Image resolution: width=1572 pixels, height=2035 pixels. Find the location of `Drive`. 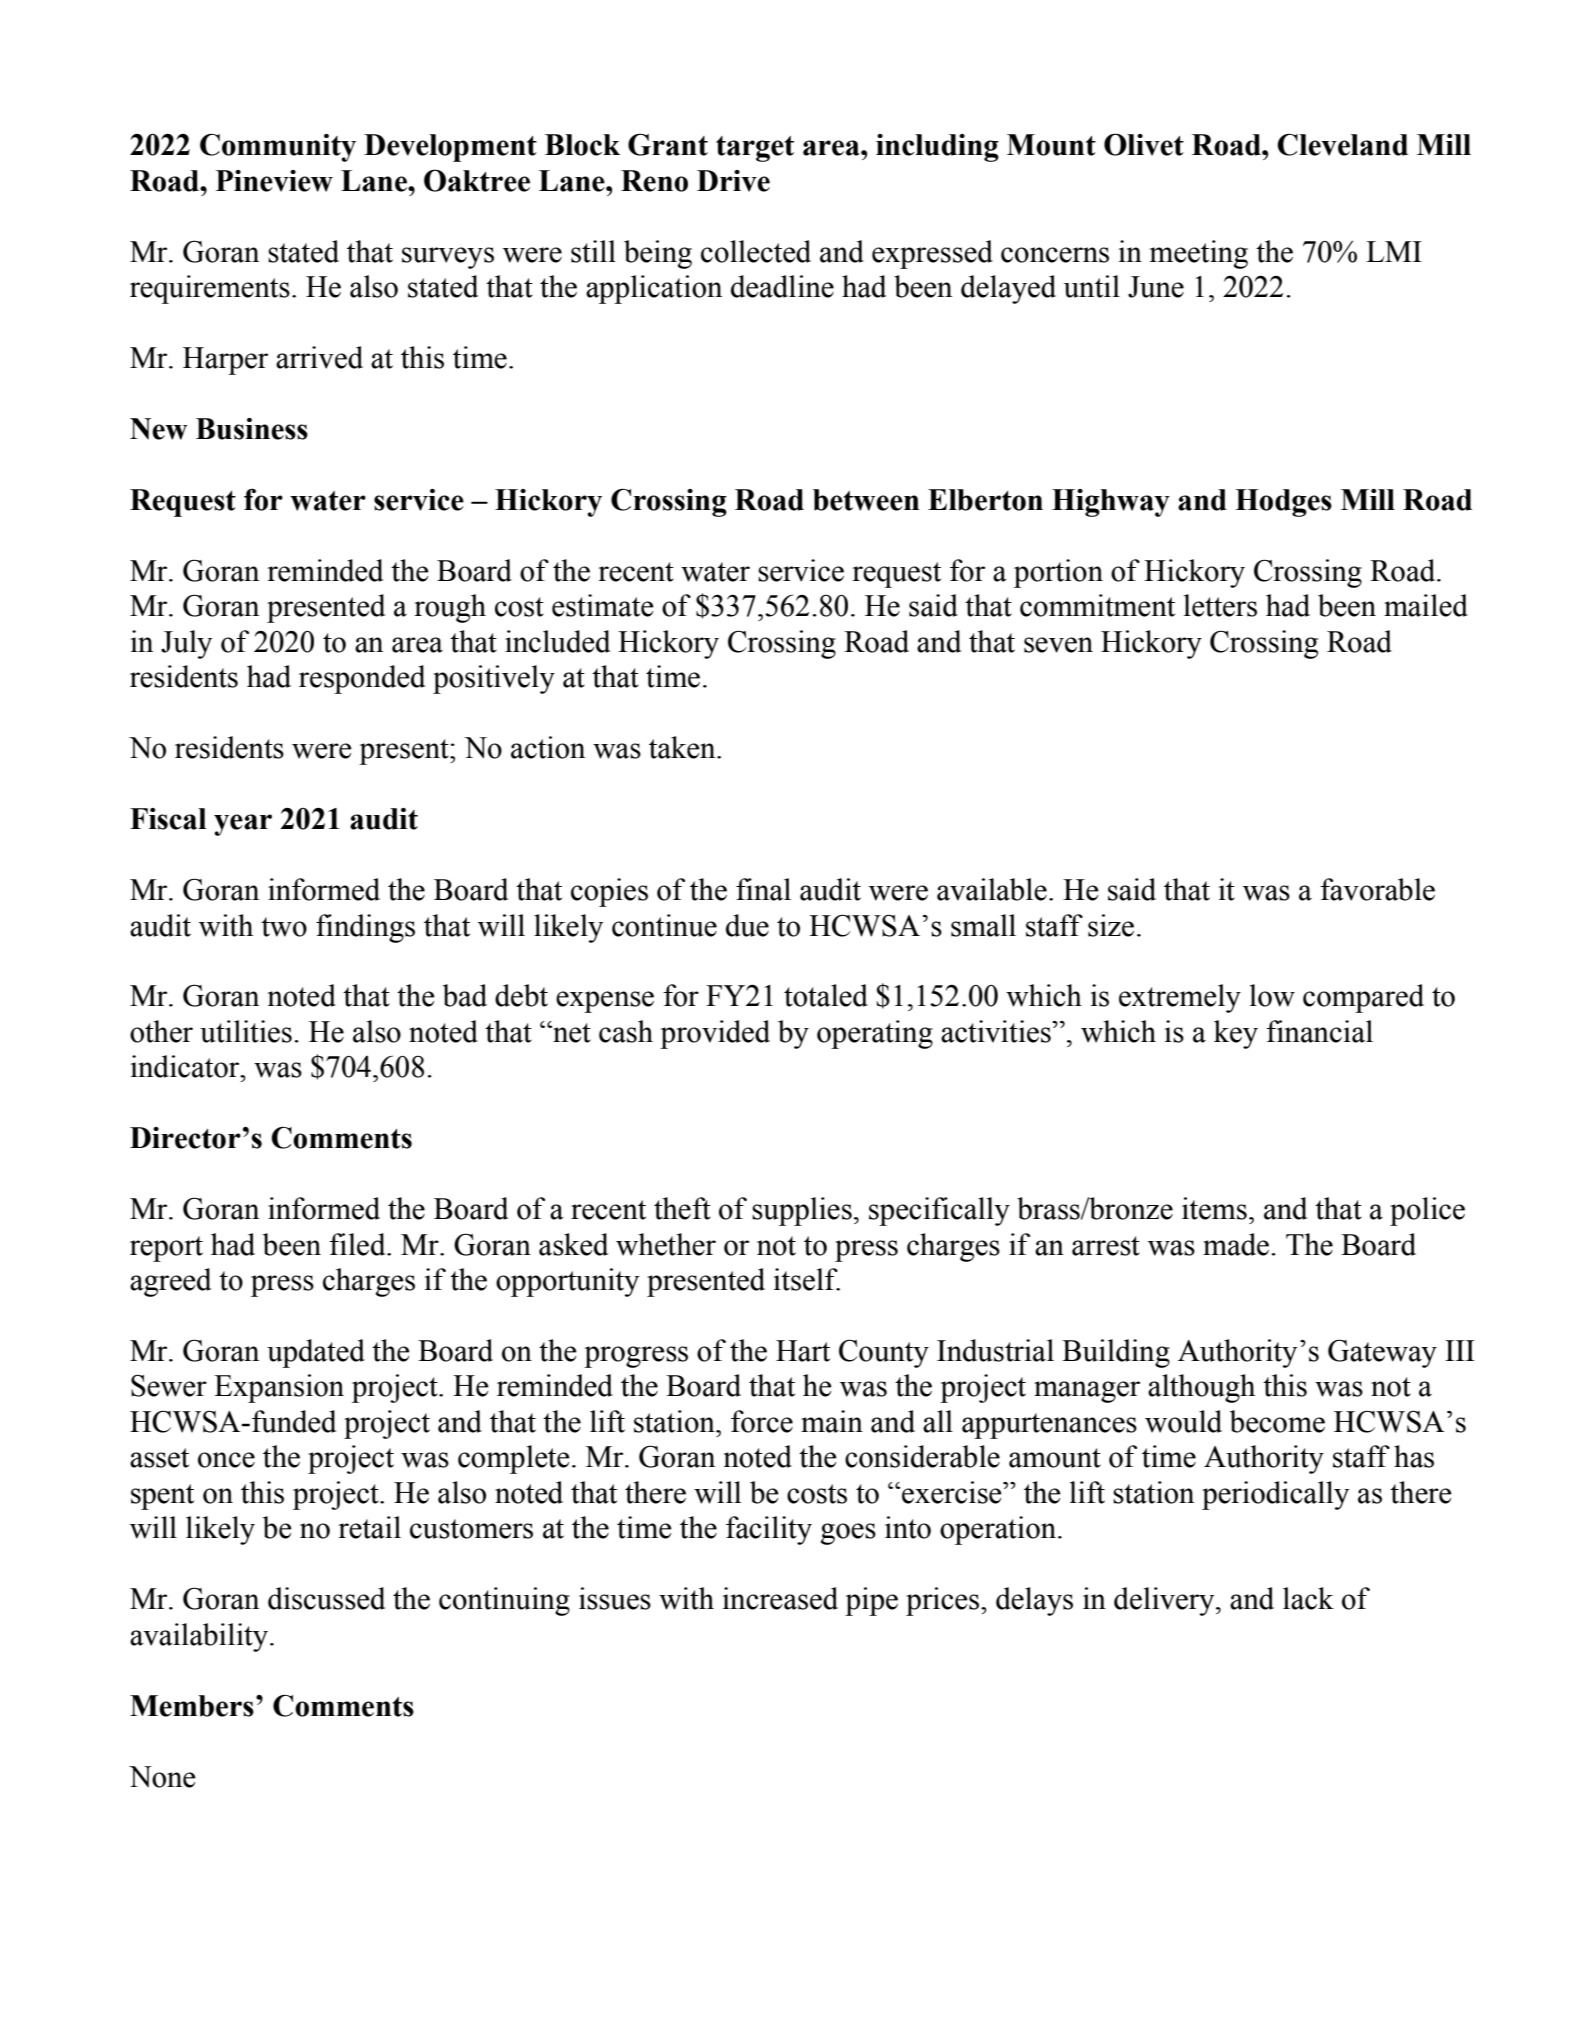

Drive is located at coordinates (733, 181).
